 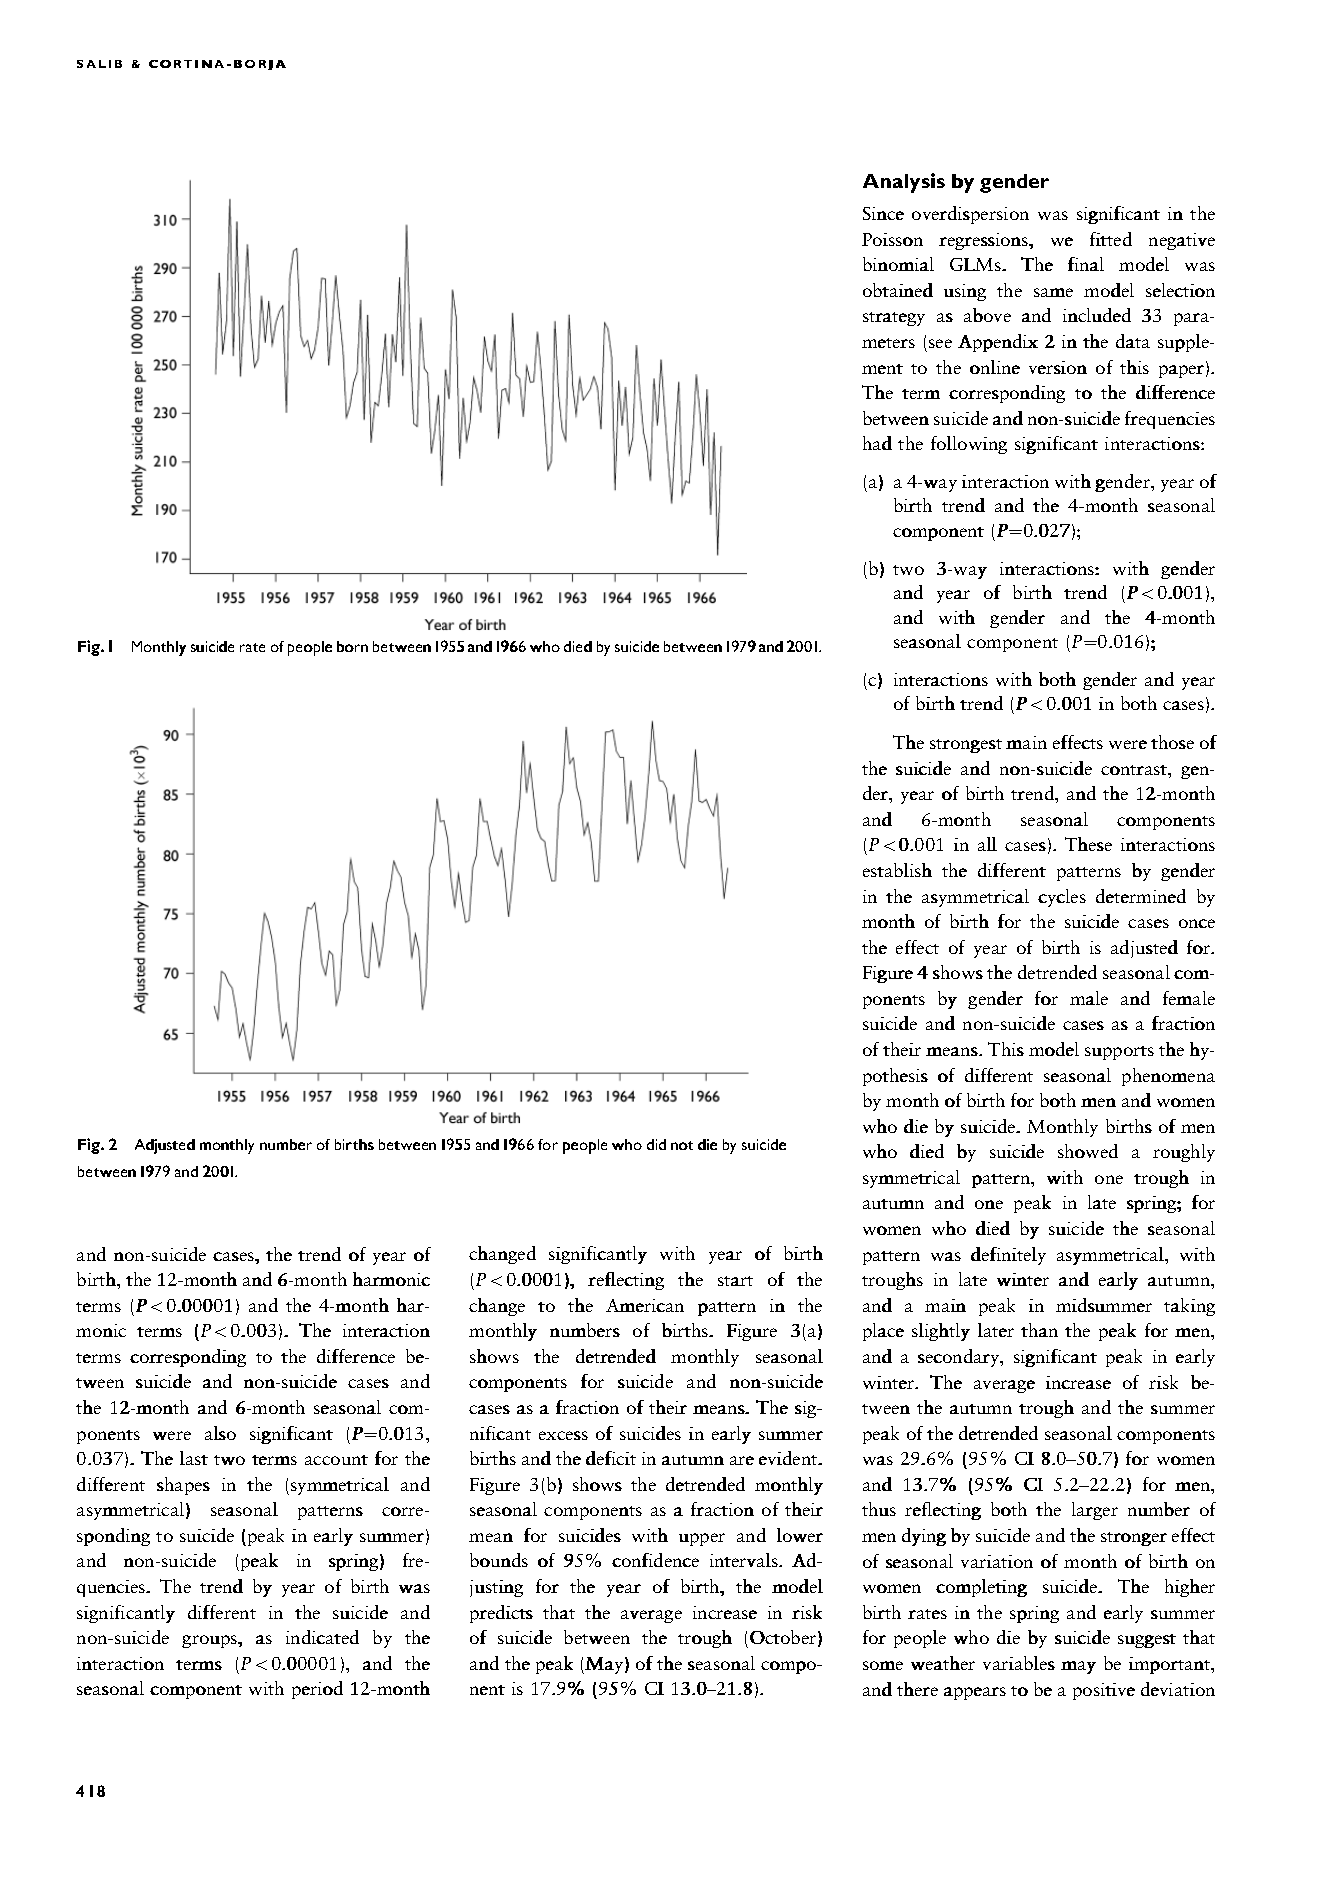 I want to click on Since, so click(x=883, y=213).
